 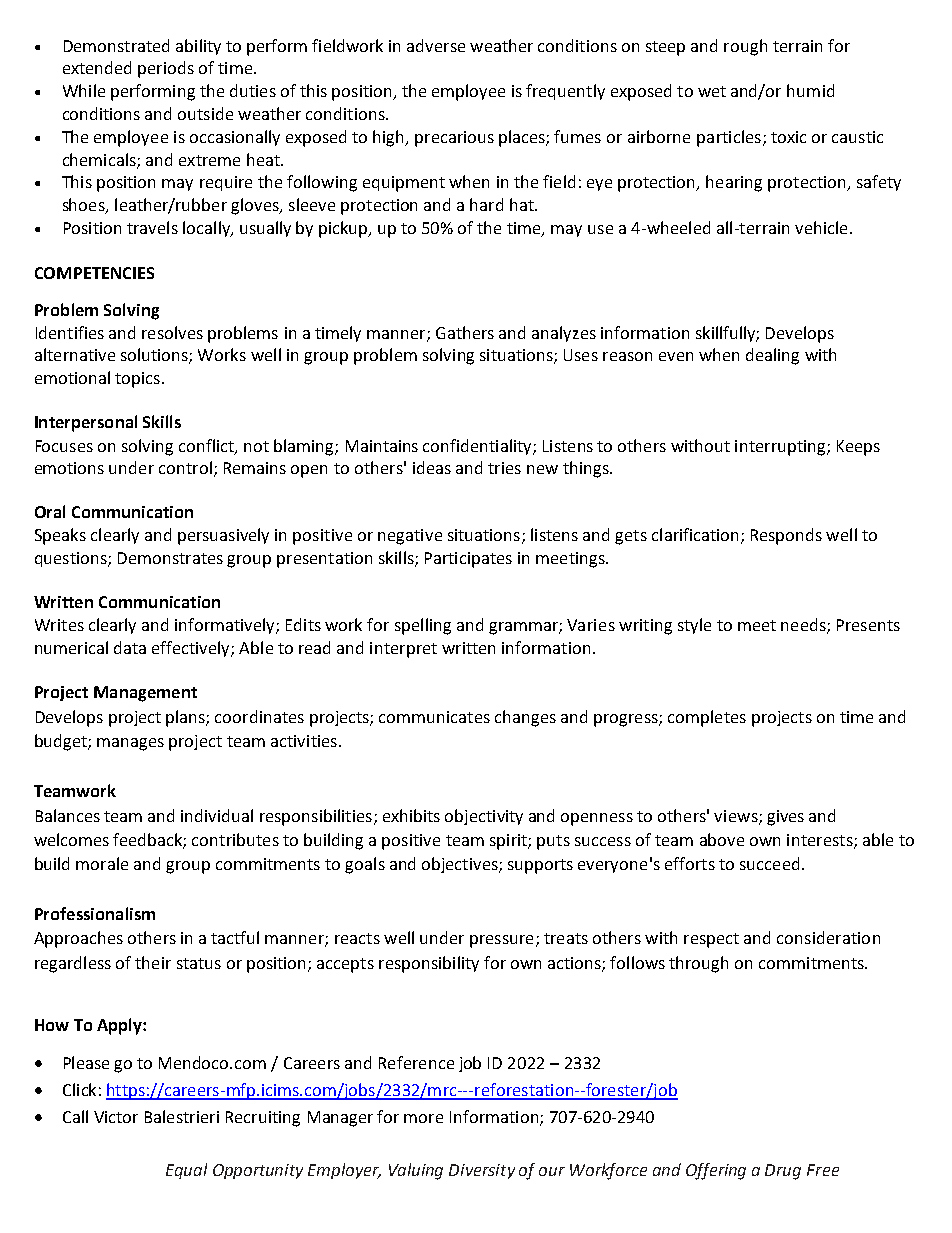 I want to click on periods, so click(x=166, y=69).
